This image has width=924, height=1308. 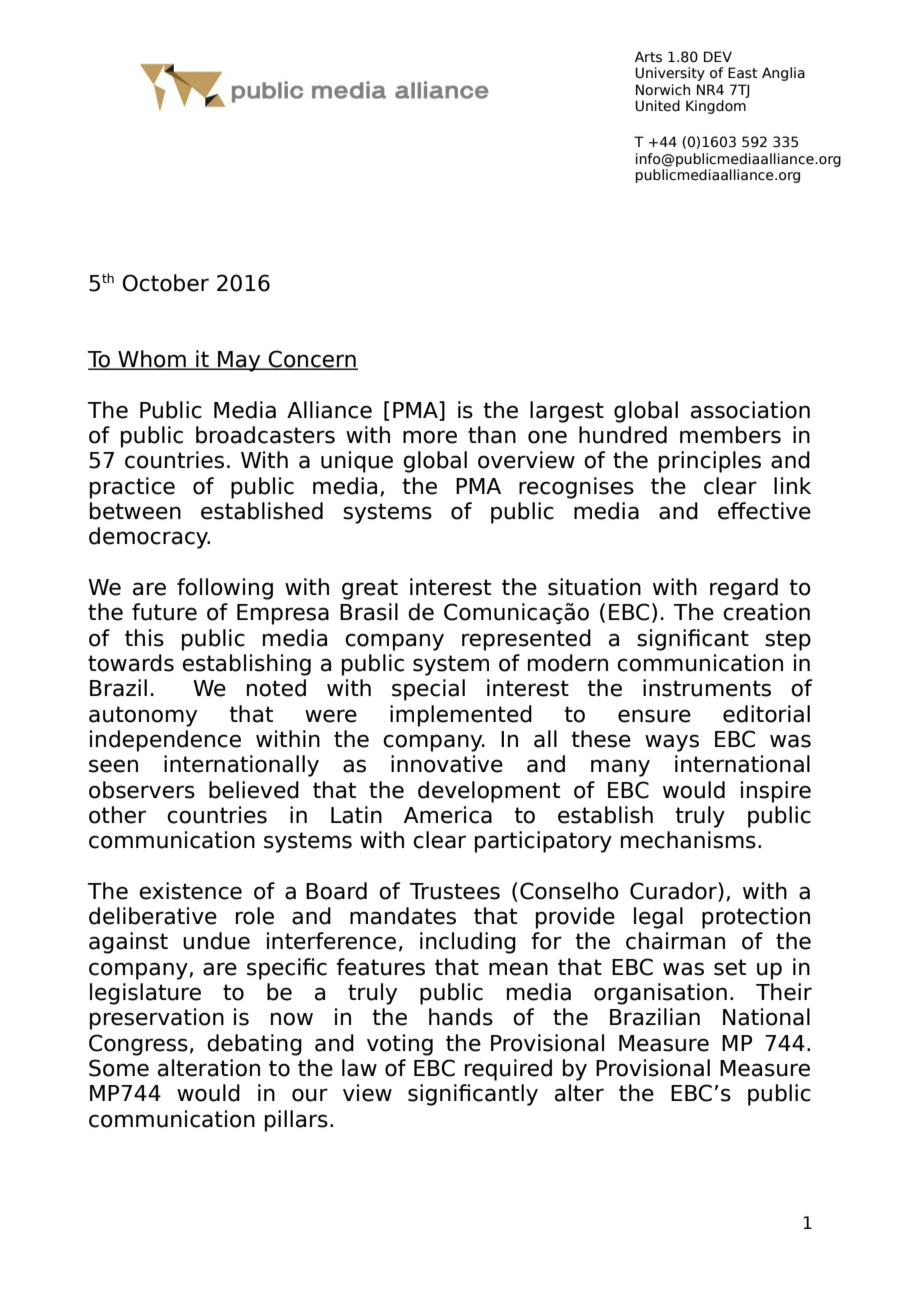 I want to click on Arts, so click(x=648, y=57).
